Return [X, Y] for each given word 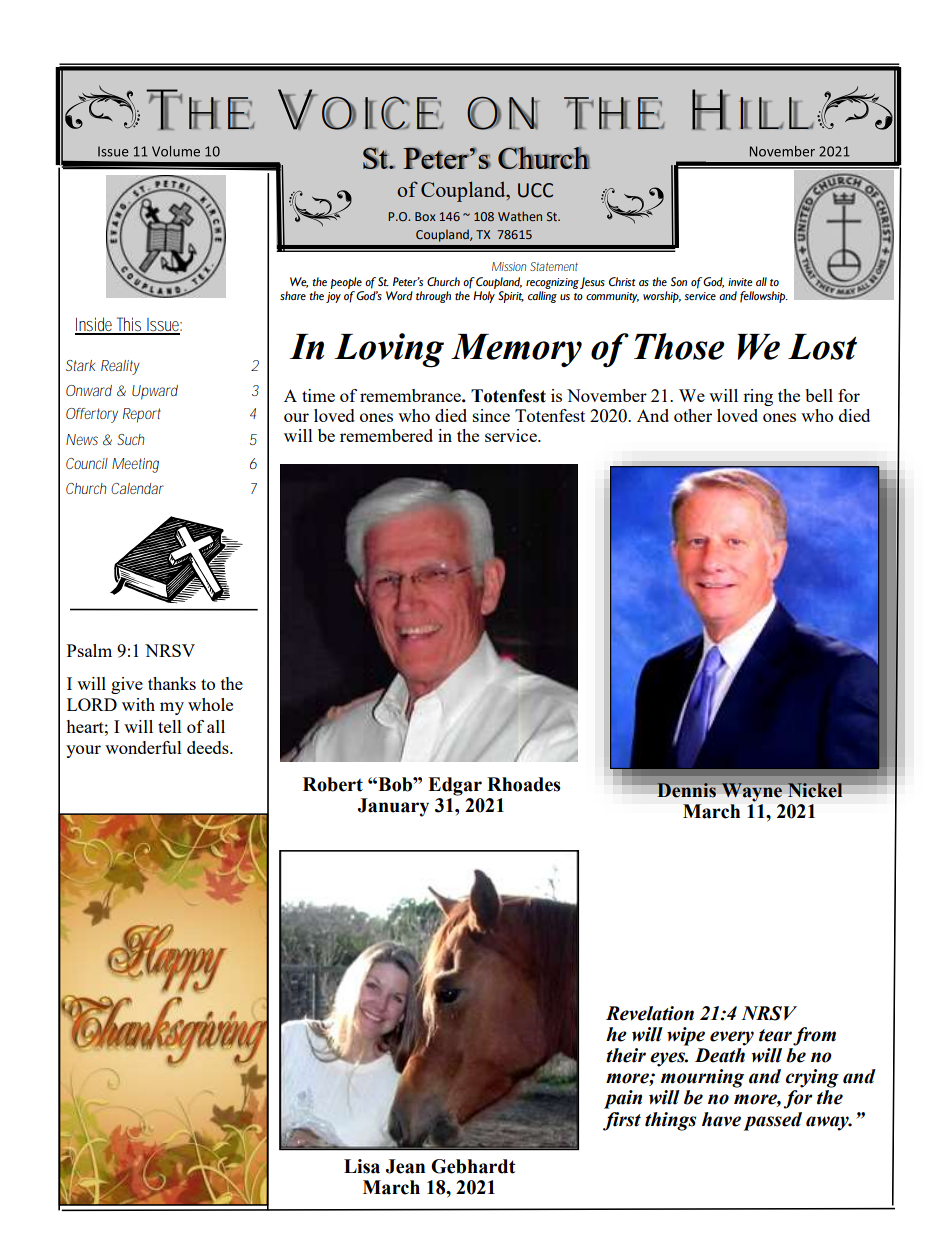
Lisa [362, 1166]
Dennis [686, 790]
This [129, 325]
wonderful [143, 747]
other [693, 415]
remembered [386, 435]
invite [740, 282]
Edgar [455, 786]
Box [425, 216]
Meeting [135, 465]
